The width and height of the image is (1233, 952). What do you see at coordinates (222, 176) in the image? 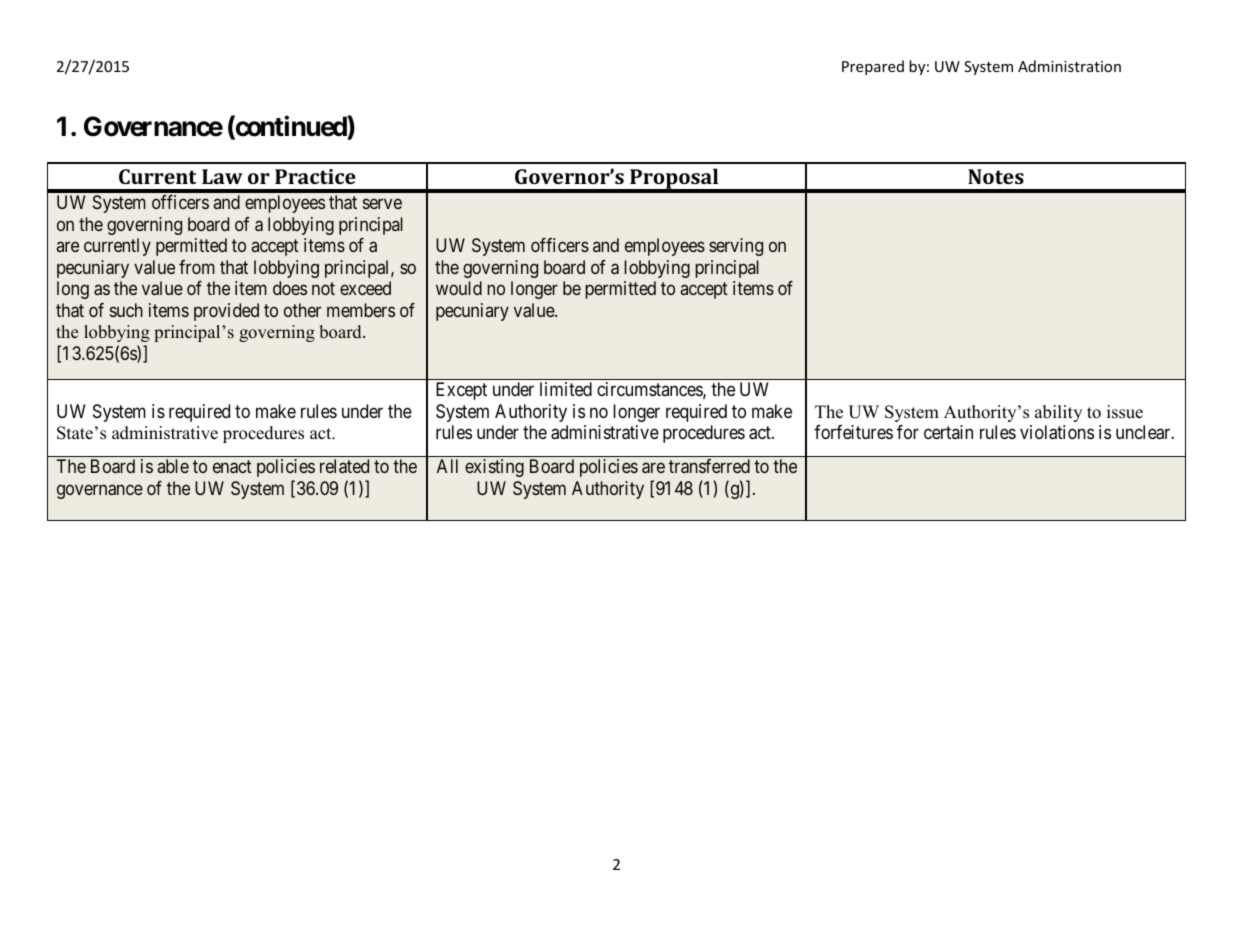
I see `Law` at bounding box center [222, 176].
